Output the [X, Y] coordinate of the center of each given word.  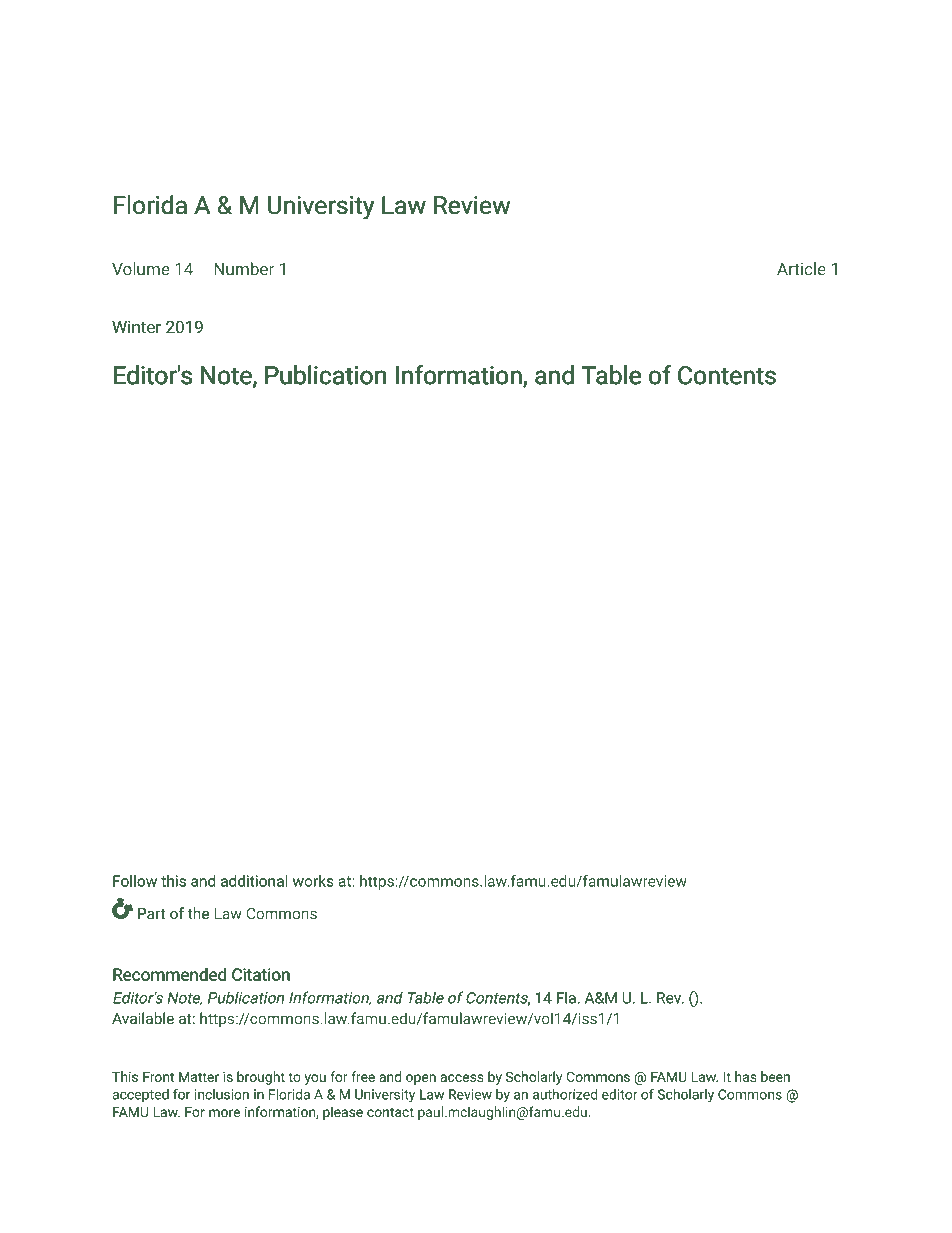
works [313, 881]
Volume [141, 269]
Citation [261, 974]
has [746, 1076]
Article [801, 269]
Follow [135, 881]
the [198, 913]
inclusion [222, 1094]
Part [151, 914]
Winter [136, 327]
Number [244, 269]
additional [254, 881]
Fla [567, 997]
